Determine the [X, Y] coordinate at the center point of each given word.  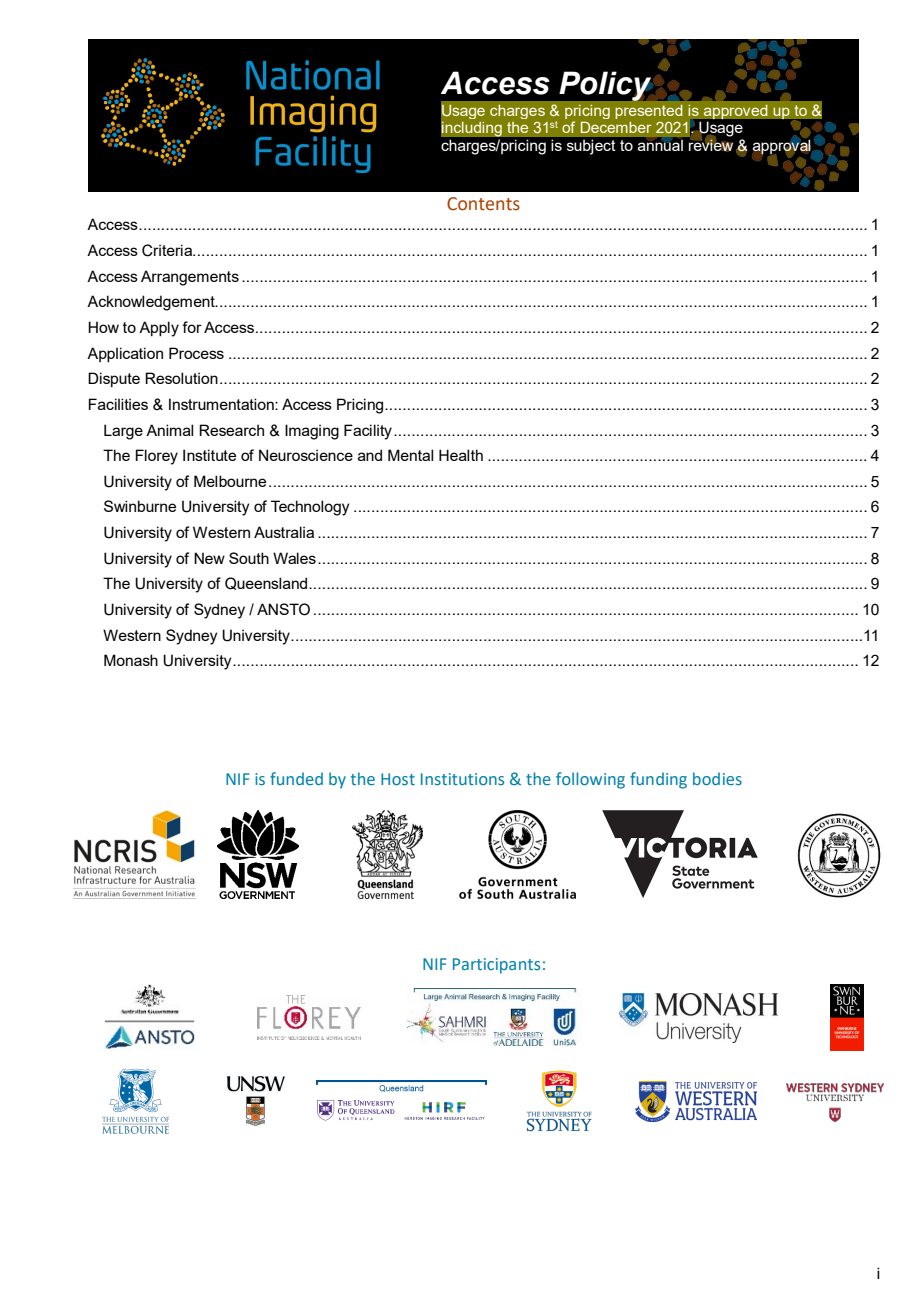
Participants [496, 966]
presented [649, 112]
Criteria [168, 250]
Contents [483, 204]
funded [296, 778]
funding [658, 780]
